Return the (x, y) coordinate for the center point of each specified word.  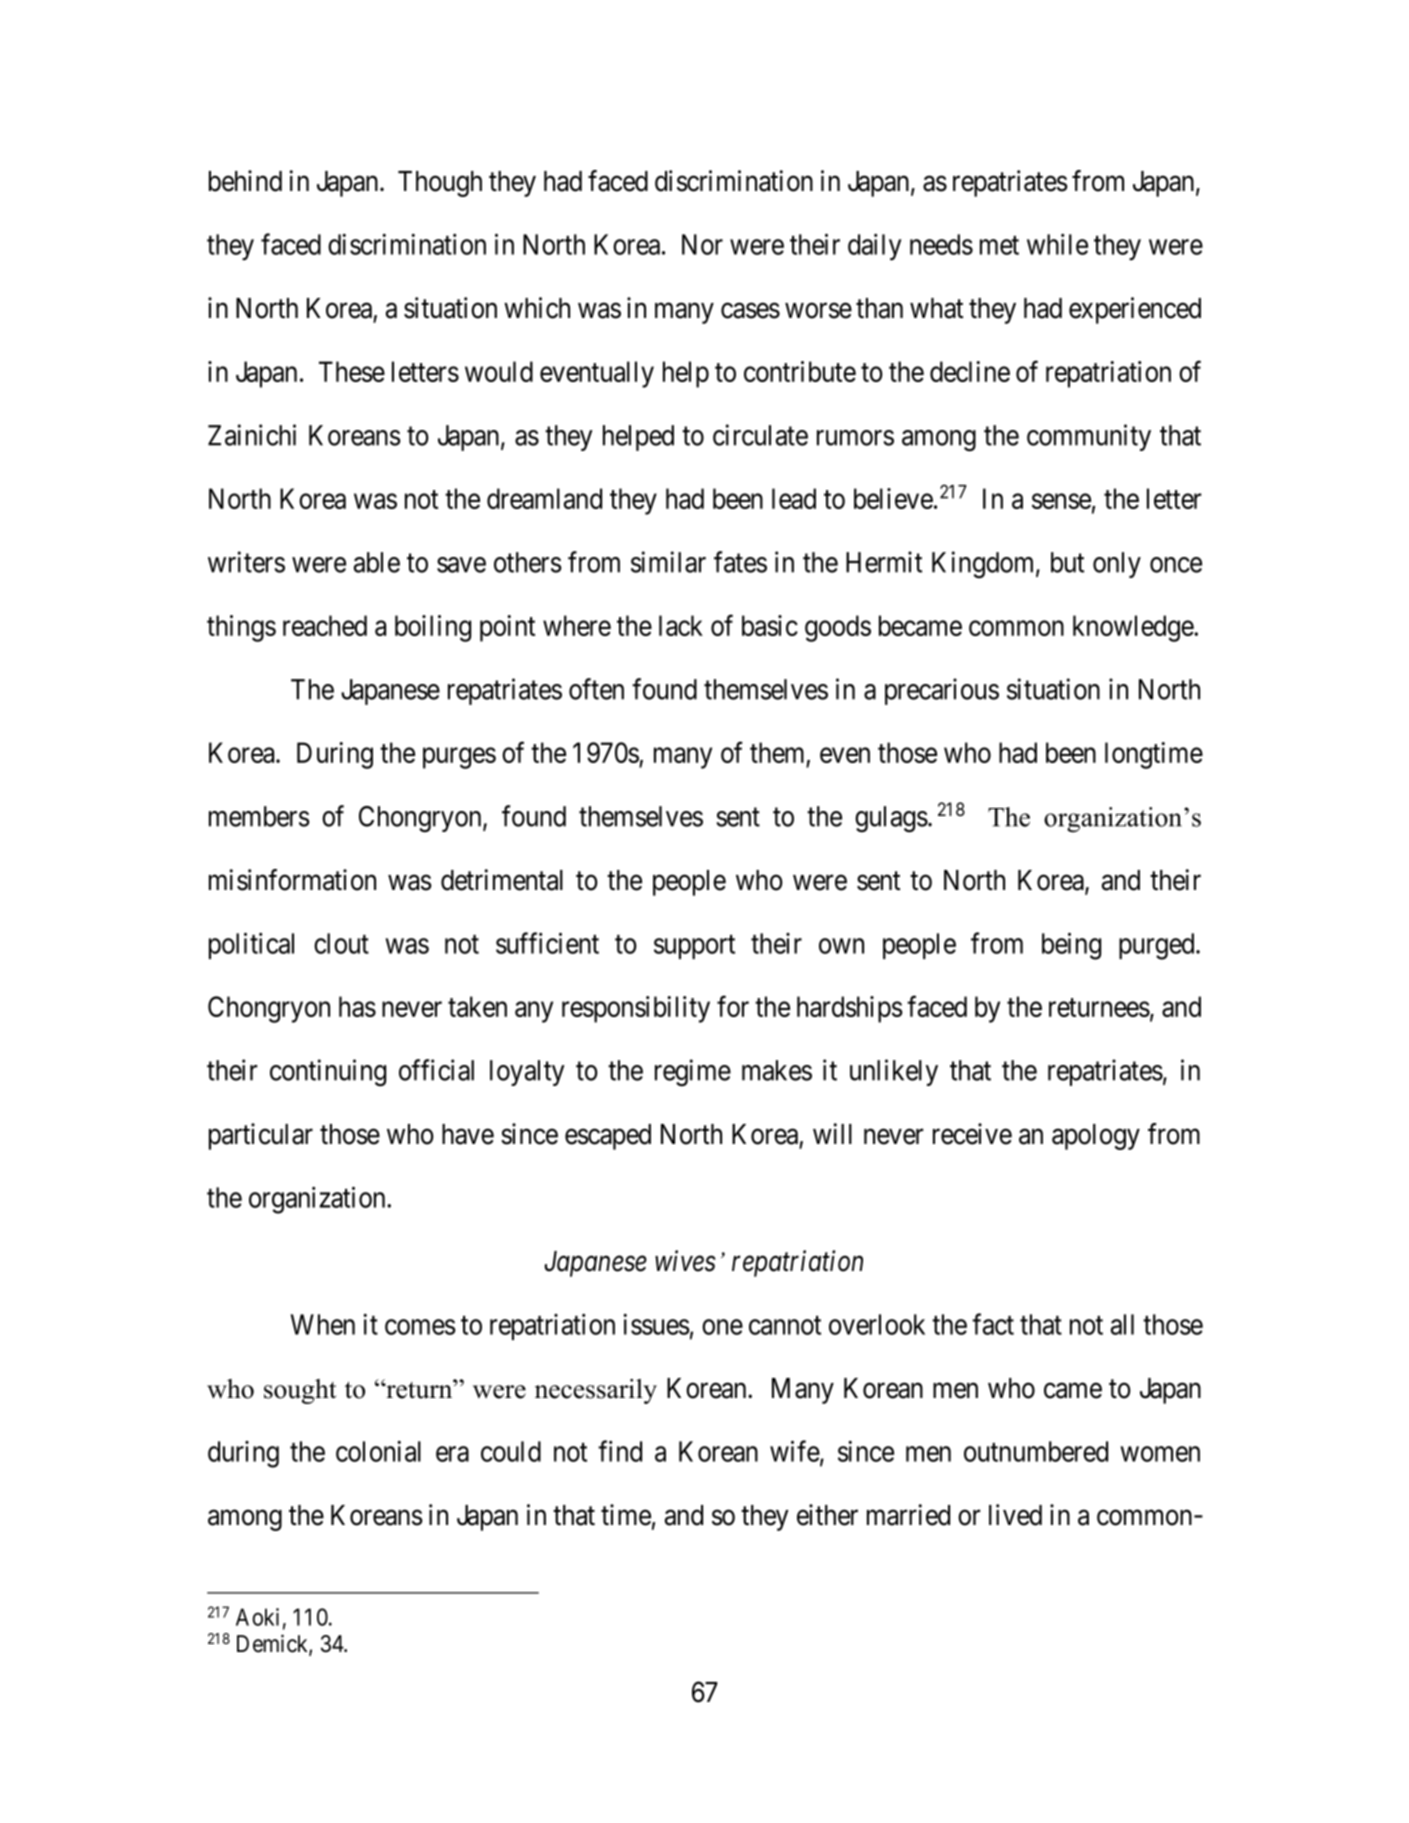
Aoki (257, 1617)
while (1057, 244)
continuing (328, 1073)
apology (1096, 1137)
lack (681, 625)
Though (440, 184)
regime (693, 1072)
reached (325, 625)
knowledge (1134, 628)
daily (874, 247)
